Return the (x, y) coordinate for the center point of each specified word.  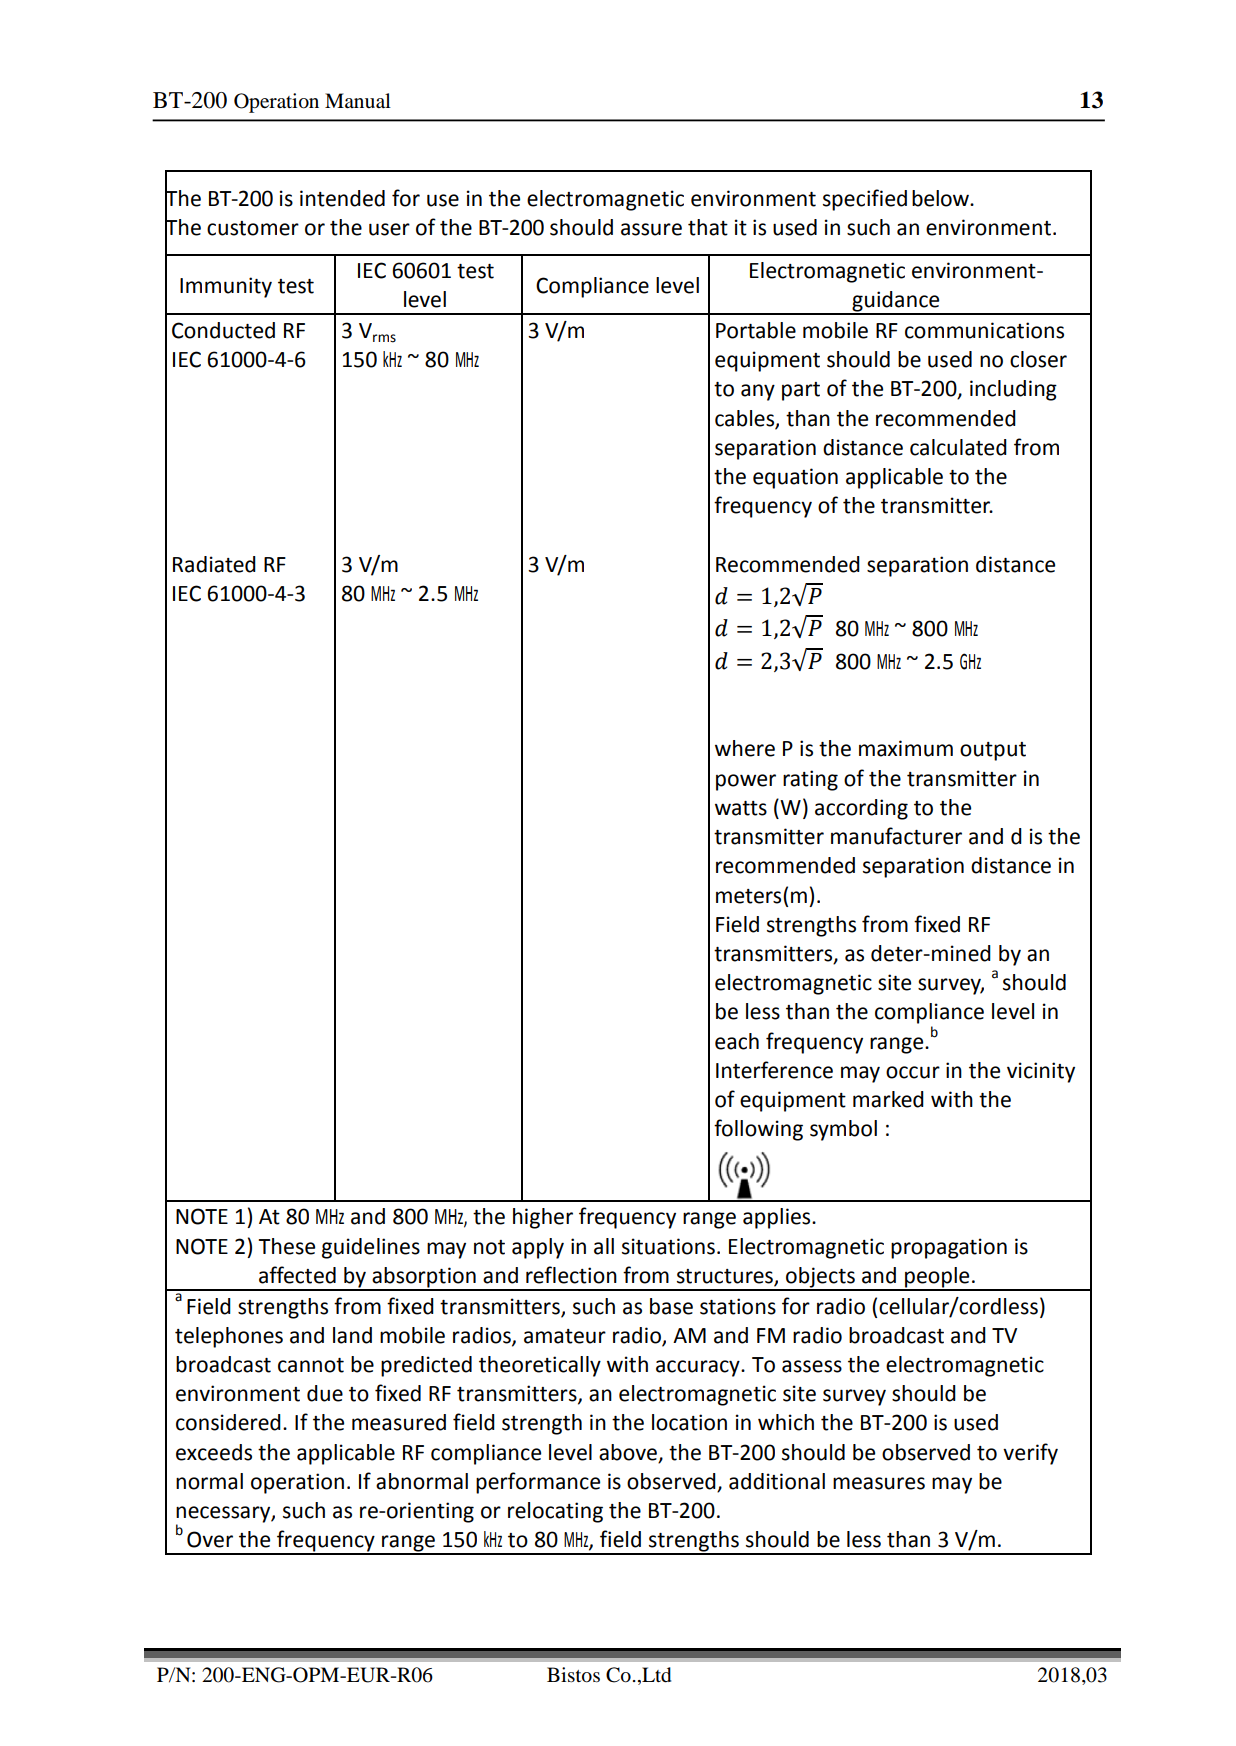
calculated (958, 447)
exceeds (214, 1452)
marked (888, 1099)
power (746, 782)
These (286, 1246)
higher (543, 1218)
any (758, 392)
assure (651, 229)
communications (984, 330)
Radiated (214, 564)
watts (741, 808)
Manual (358, 100)
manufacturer (896, 836)
